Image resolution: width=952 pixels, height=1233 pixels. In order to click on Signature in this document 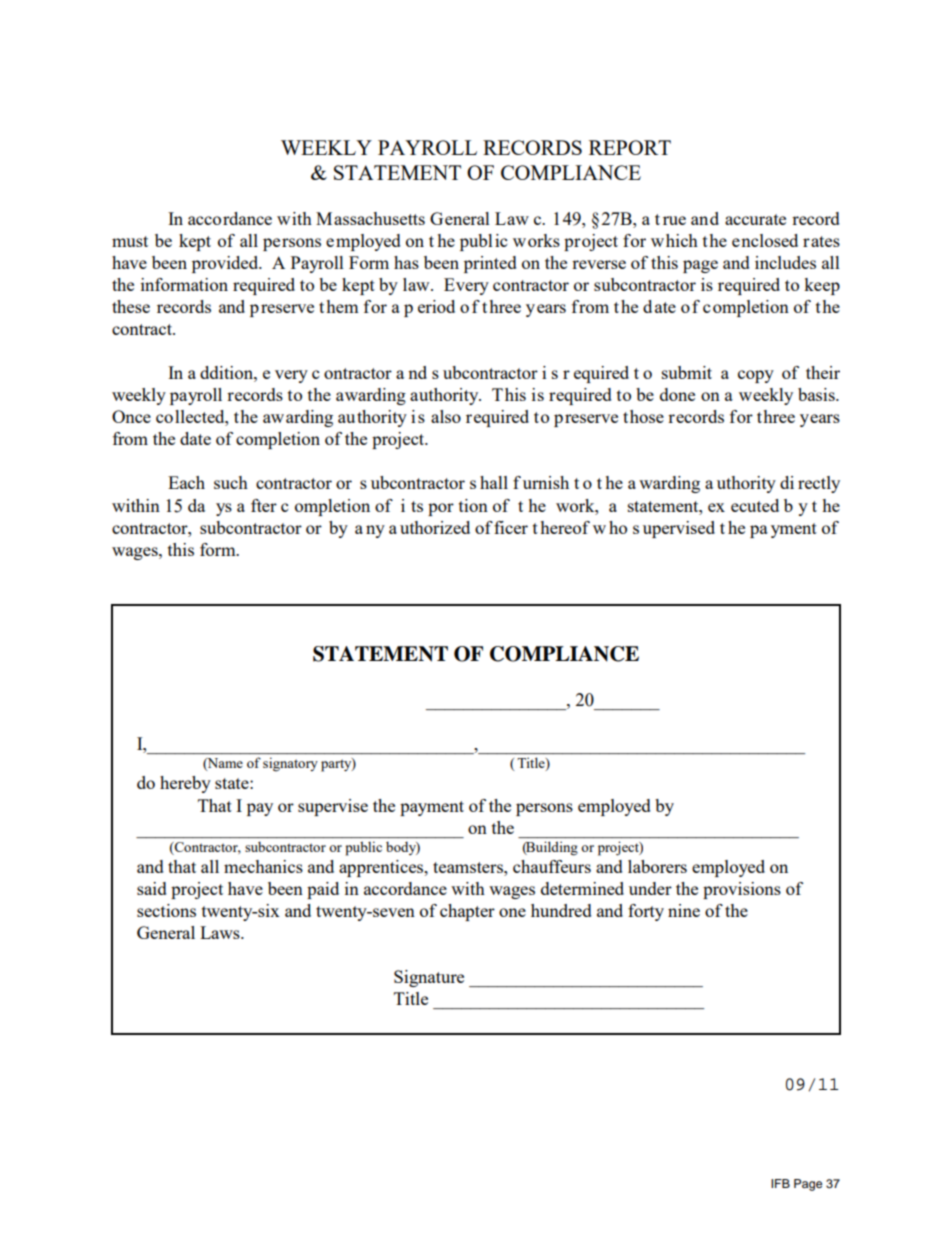, I will do `click(429, 978)`.
